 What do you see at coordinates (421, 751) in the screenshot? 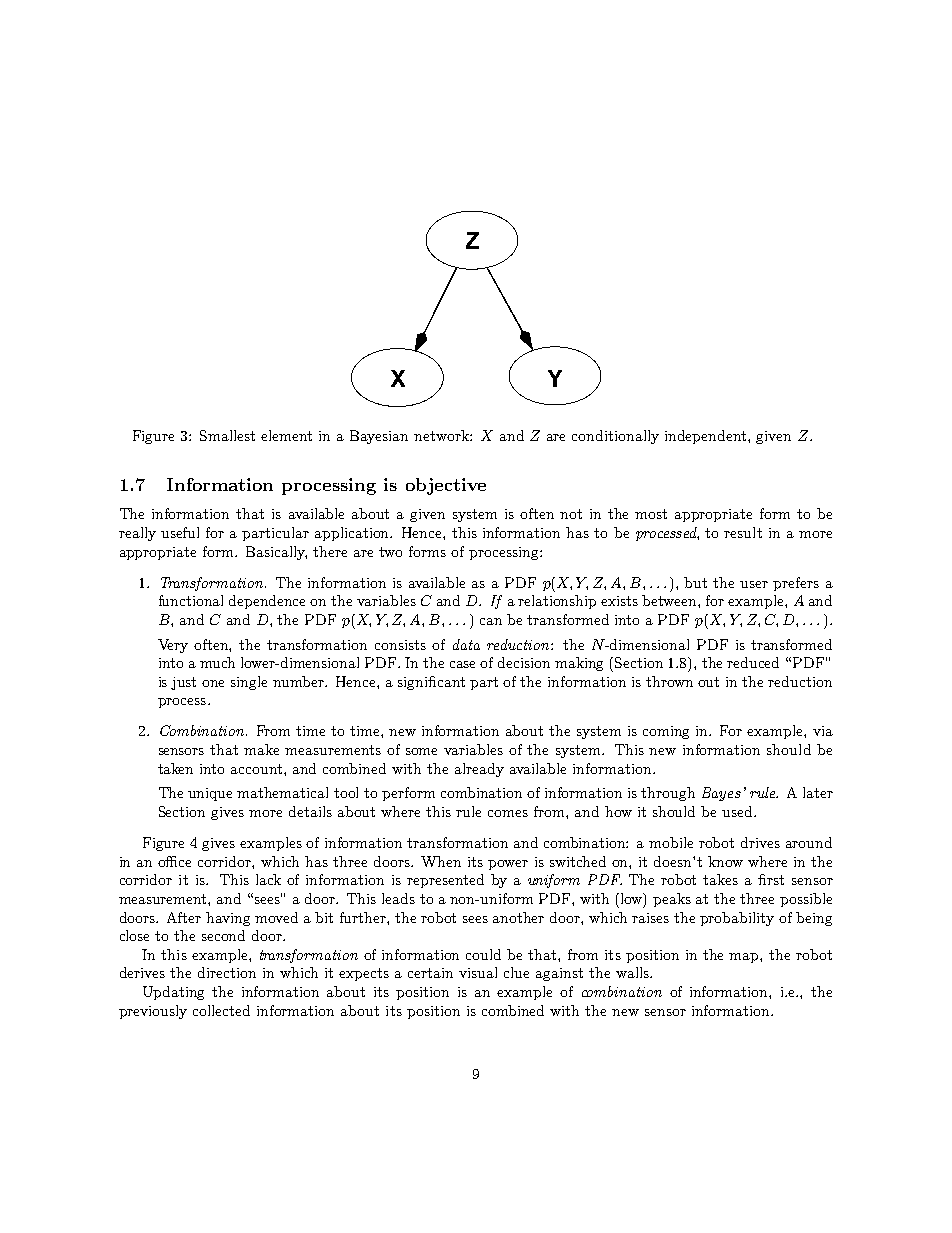
I see `some` at bounding box center [421, 751].
